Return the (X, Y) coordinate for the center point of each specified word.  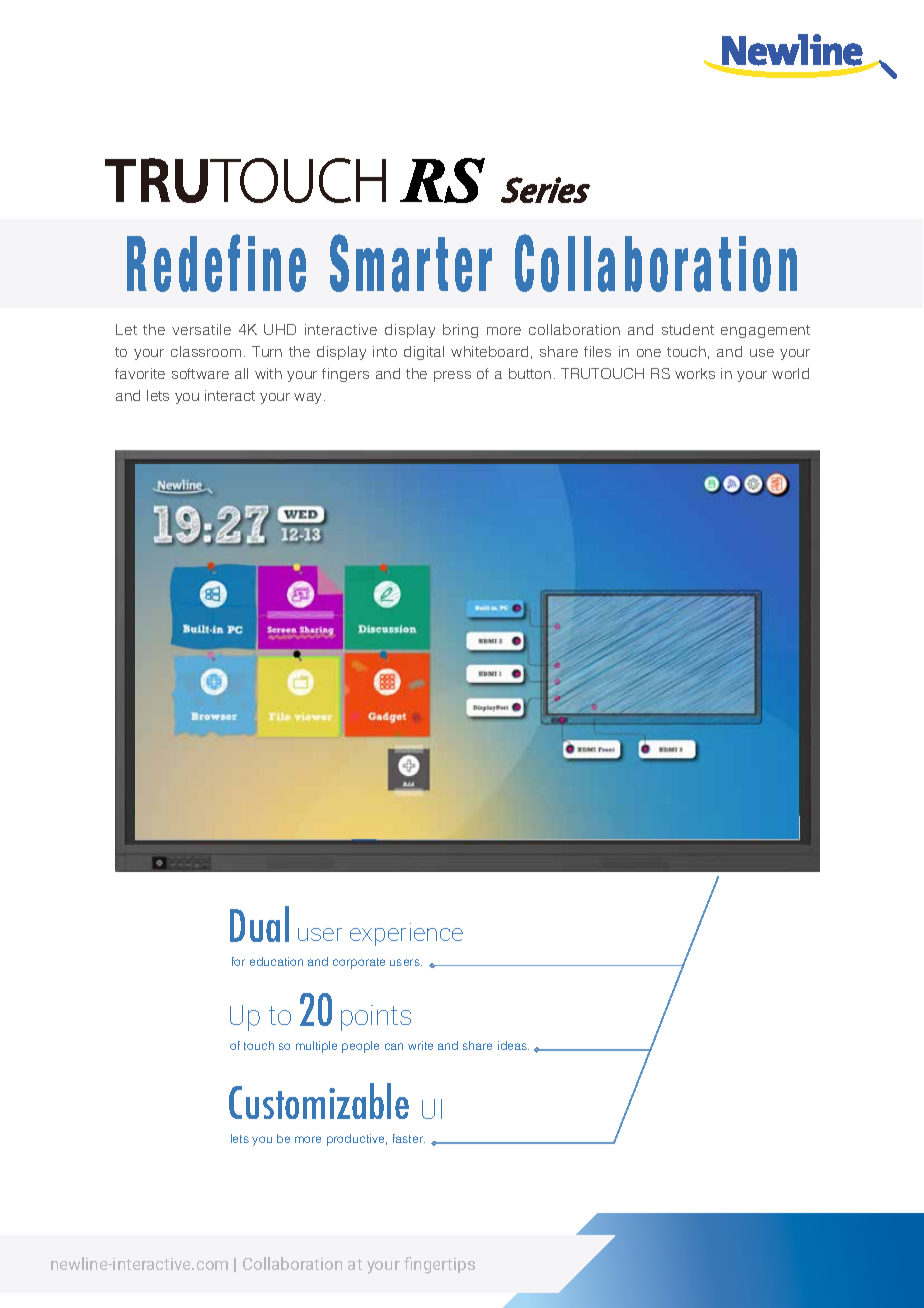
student (688, 329)
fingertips (439, 1265)
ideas (513, 1045)
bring (460, 331)
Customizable (319, 1101)
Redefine (216, 263)
